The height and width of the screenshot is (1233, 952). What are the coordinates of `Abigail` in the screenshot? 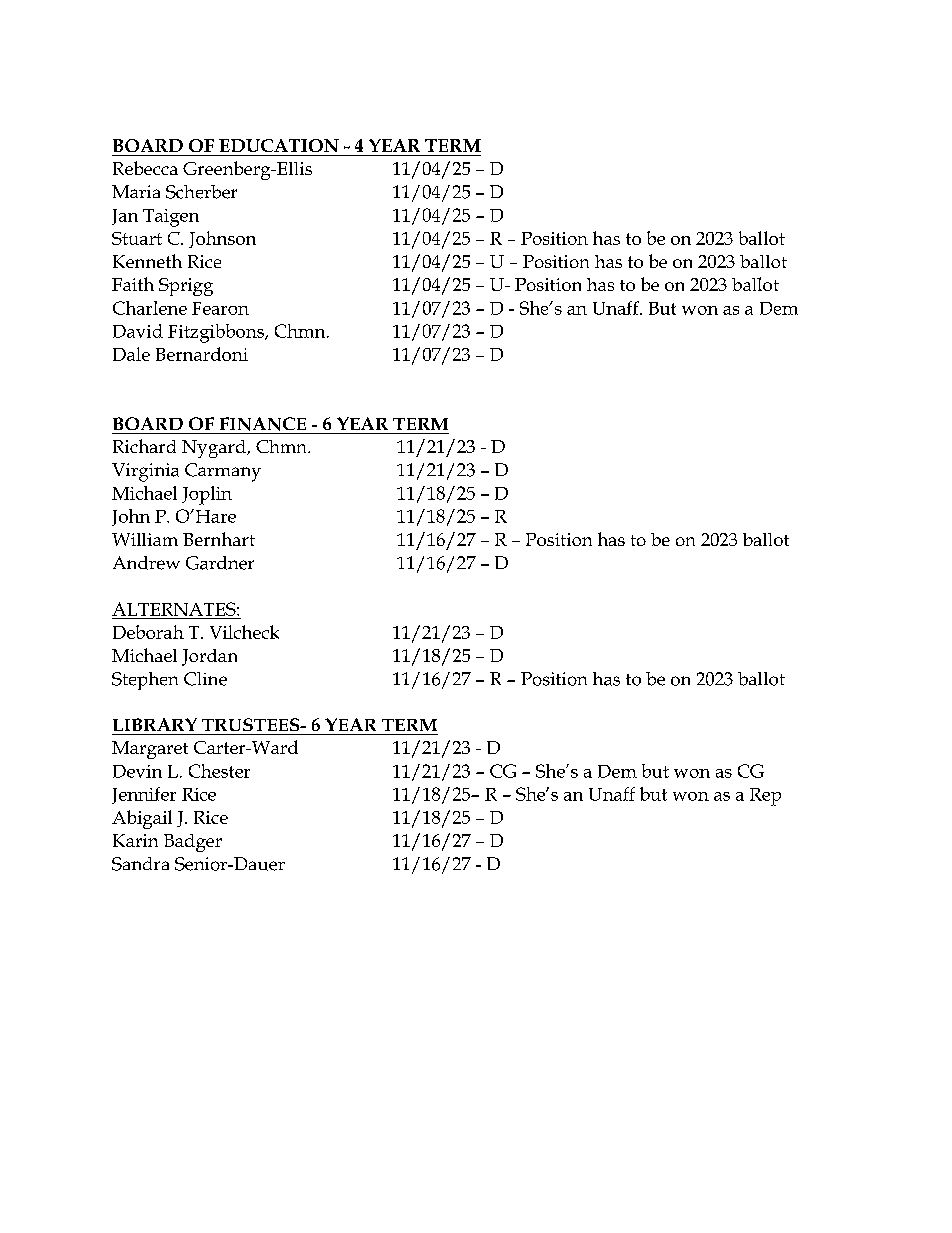 It's located at (142, 819).
